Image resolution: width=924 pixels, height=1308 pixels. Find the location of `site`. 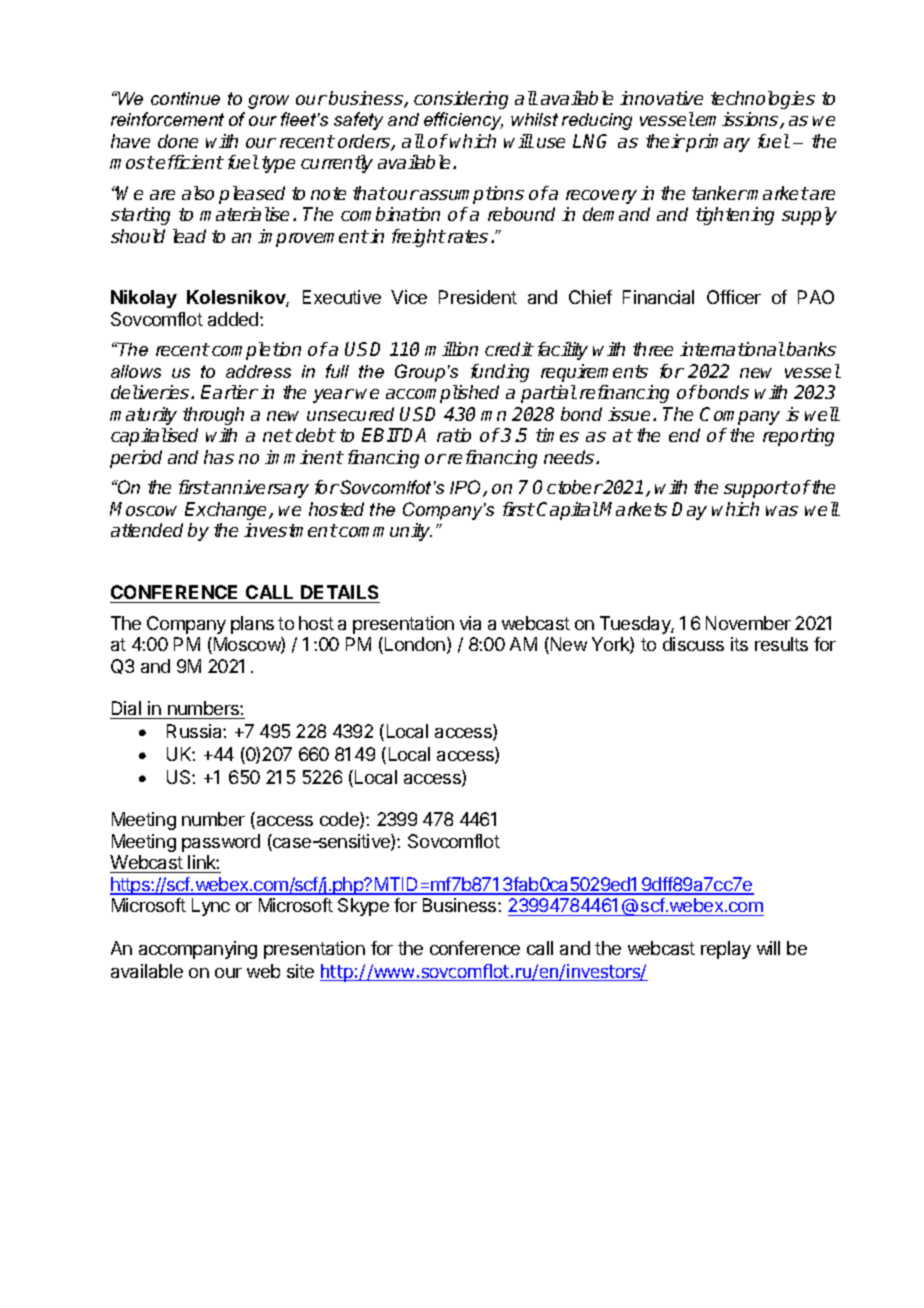

site is located at coordinates (300, 971).
